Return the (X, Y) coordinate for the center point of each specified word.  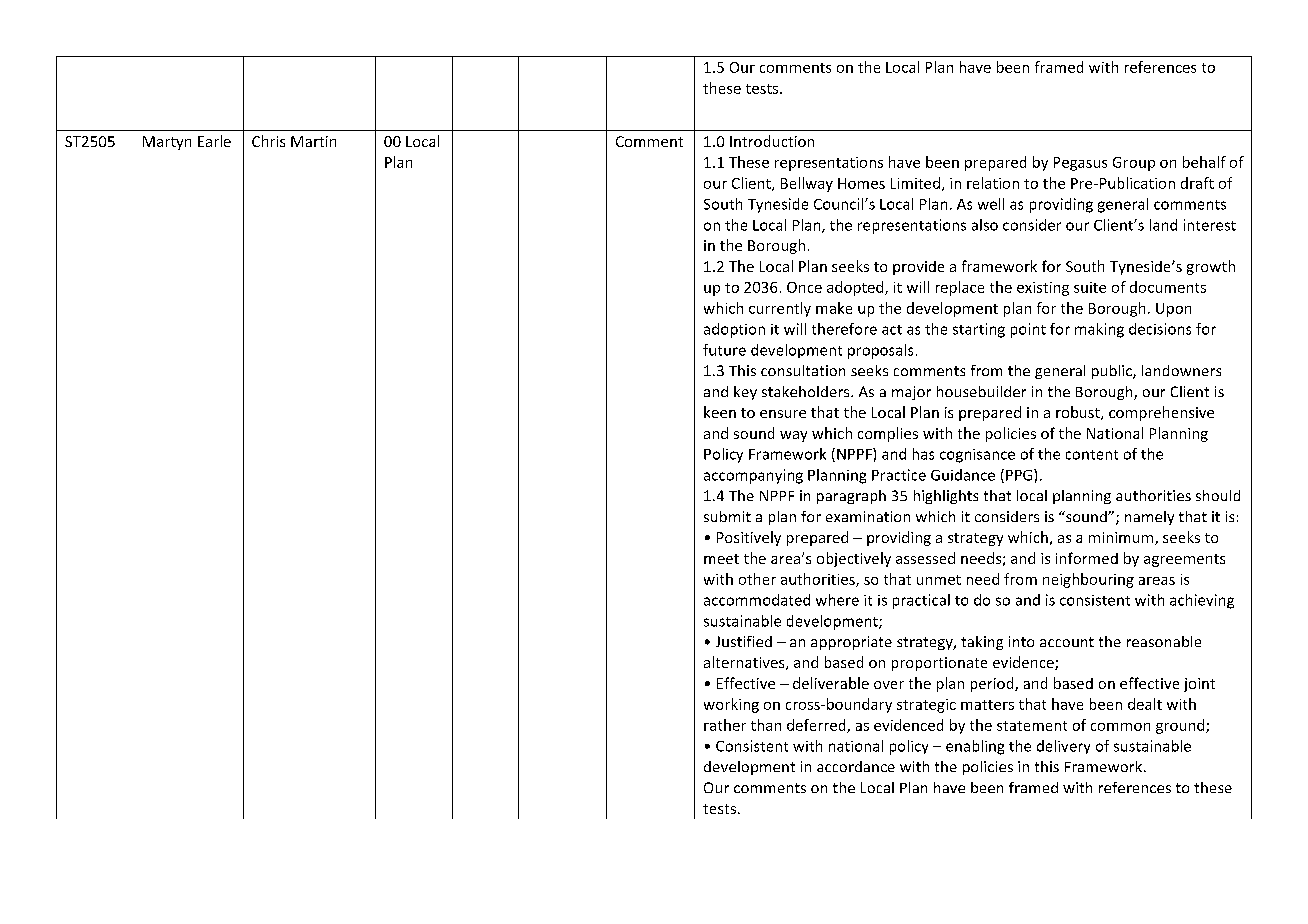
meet (721, 559)
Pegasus (1080, 164)
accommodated (757, 600)
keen (720, 412)
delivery (1063, 747)
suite (1090, 287)
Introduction (772, 141)
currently (780, 309)
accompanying (753, 476)
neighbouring (1088, 580)
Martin (313, 141)
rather (725, 725)
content (1092, 455)
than (766, 725)
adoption (734, 330)
